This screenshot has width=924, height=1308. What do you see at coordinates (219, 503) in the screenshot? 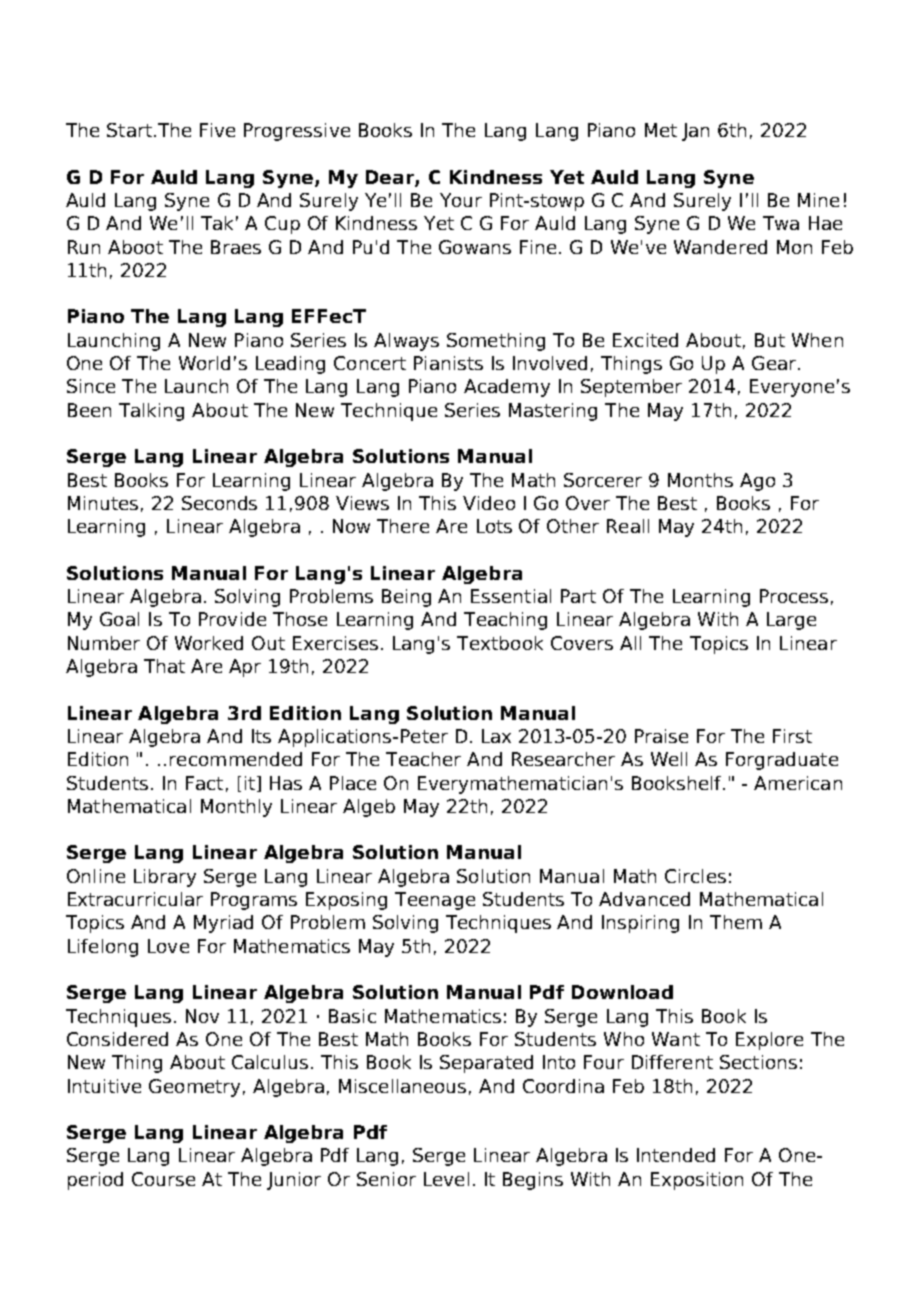
I see `Seconds` at bounding box center [219, 503].
